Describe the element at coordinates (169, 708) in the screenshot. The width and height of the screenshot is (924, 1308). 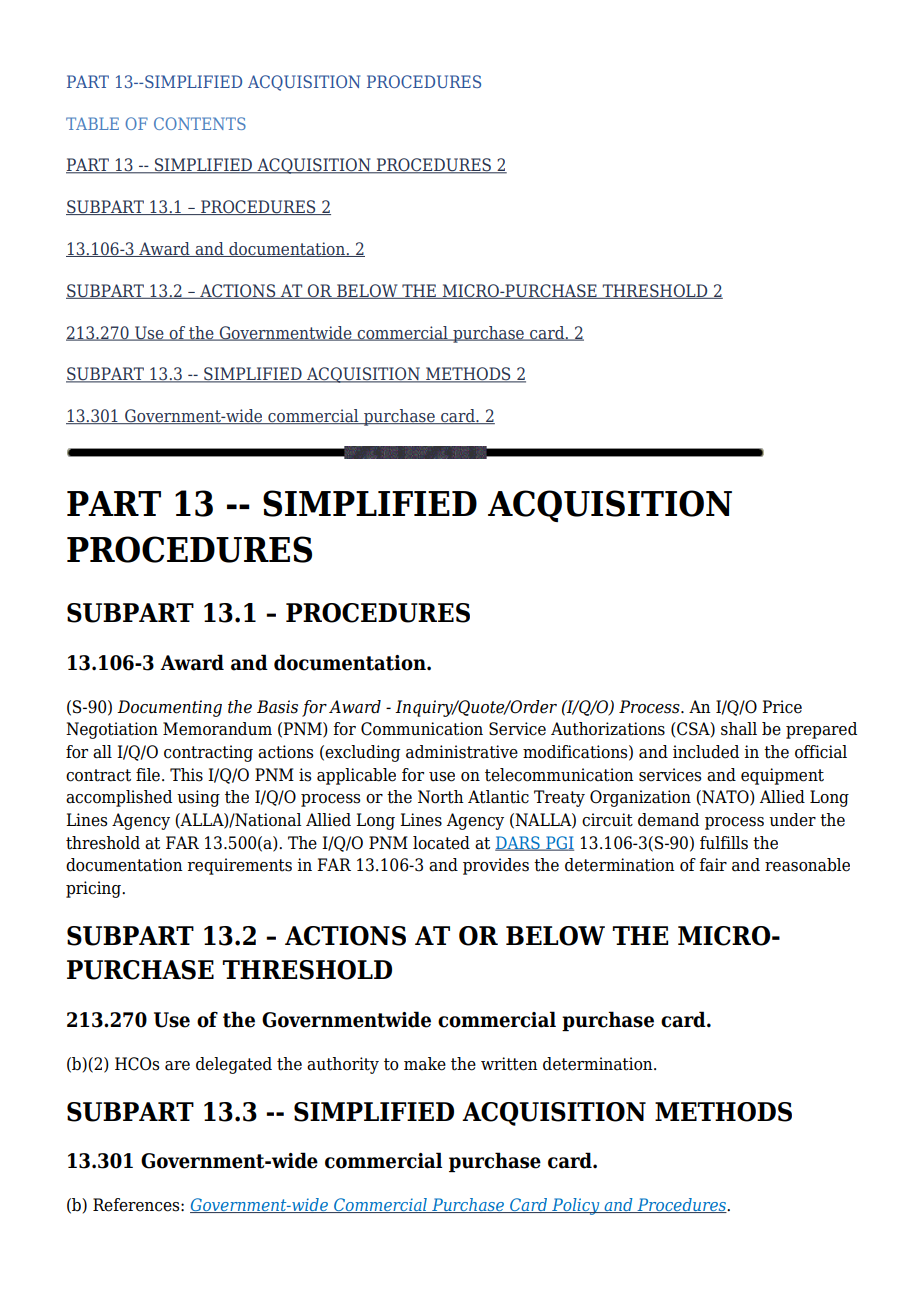
I see `Documenting` at that location.
